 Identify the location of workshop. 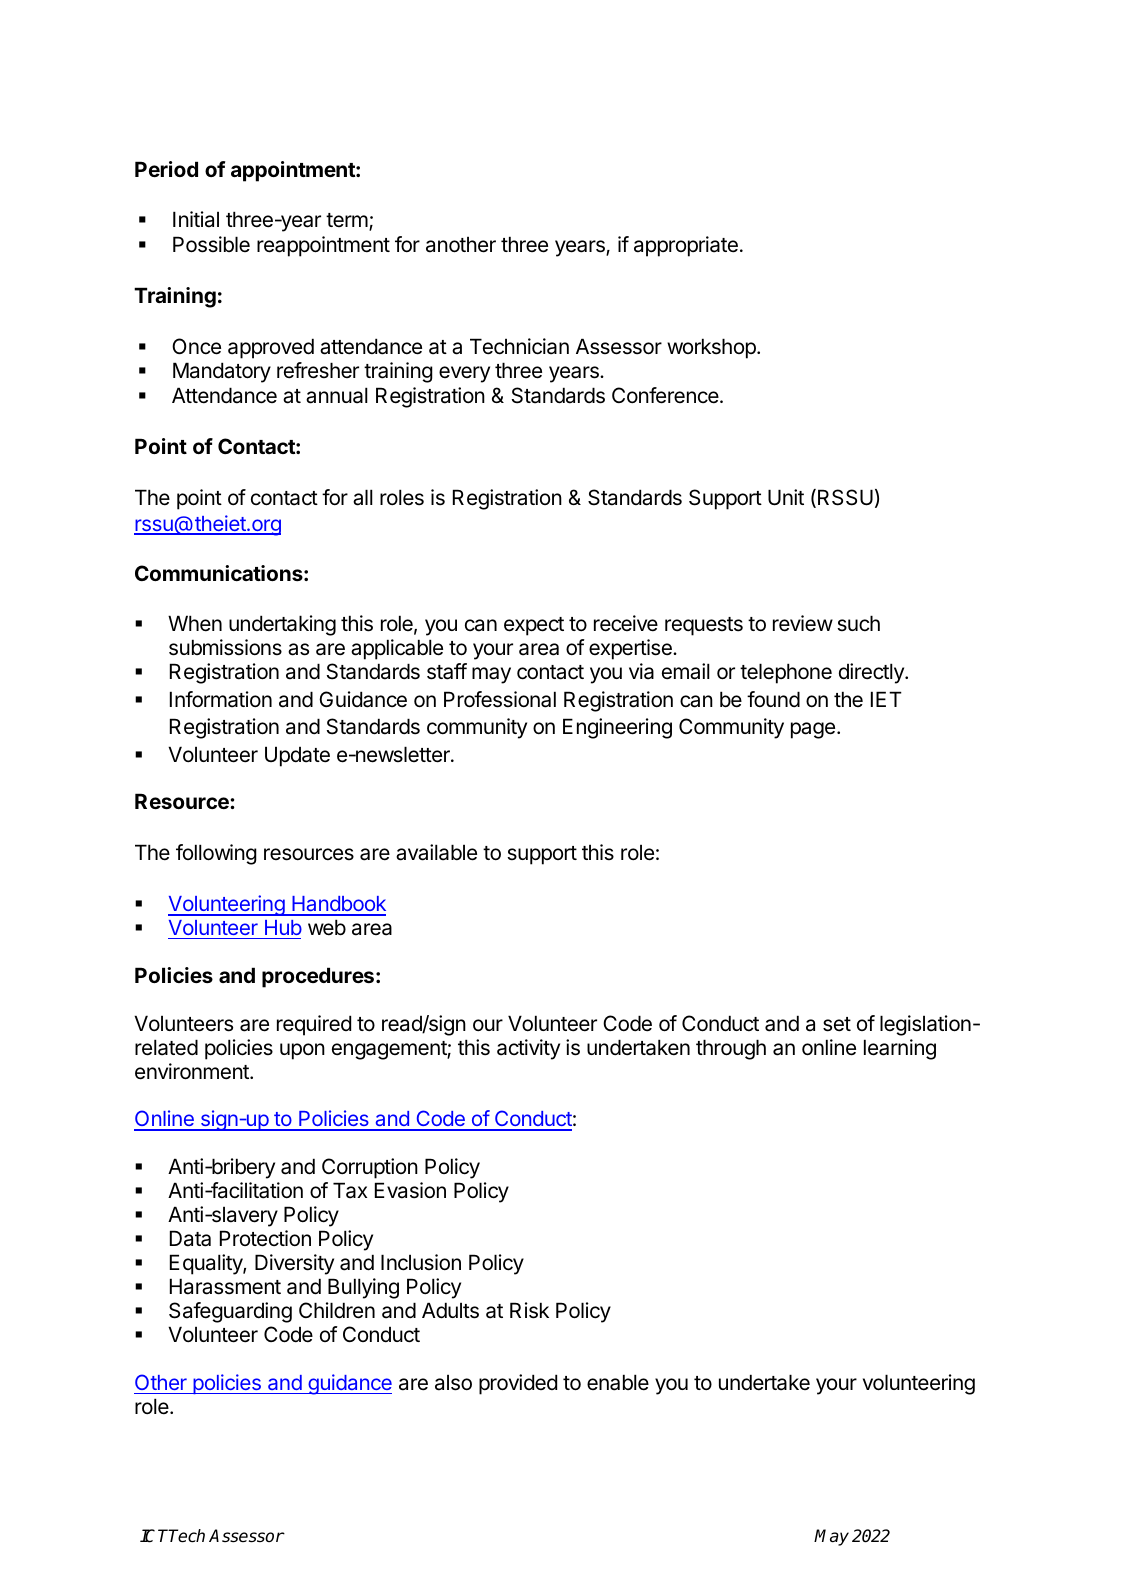
(712, 348).
